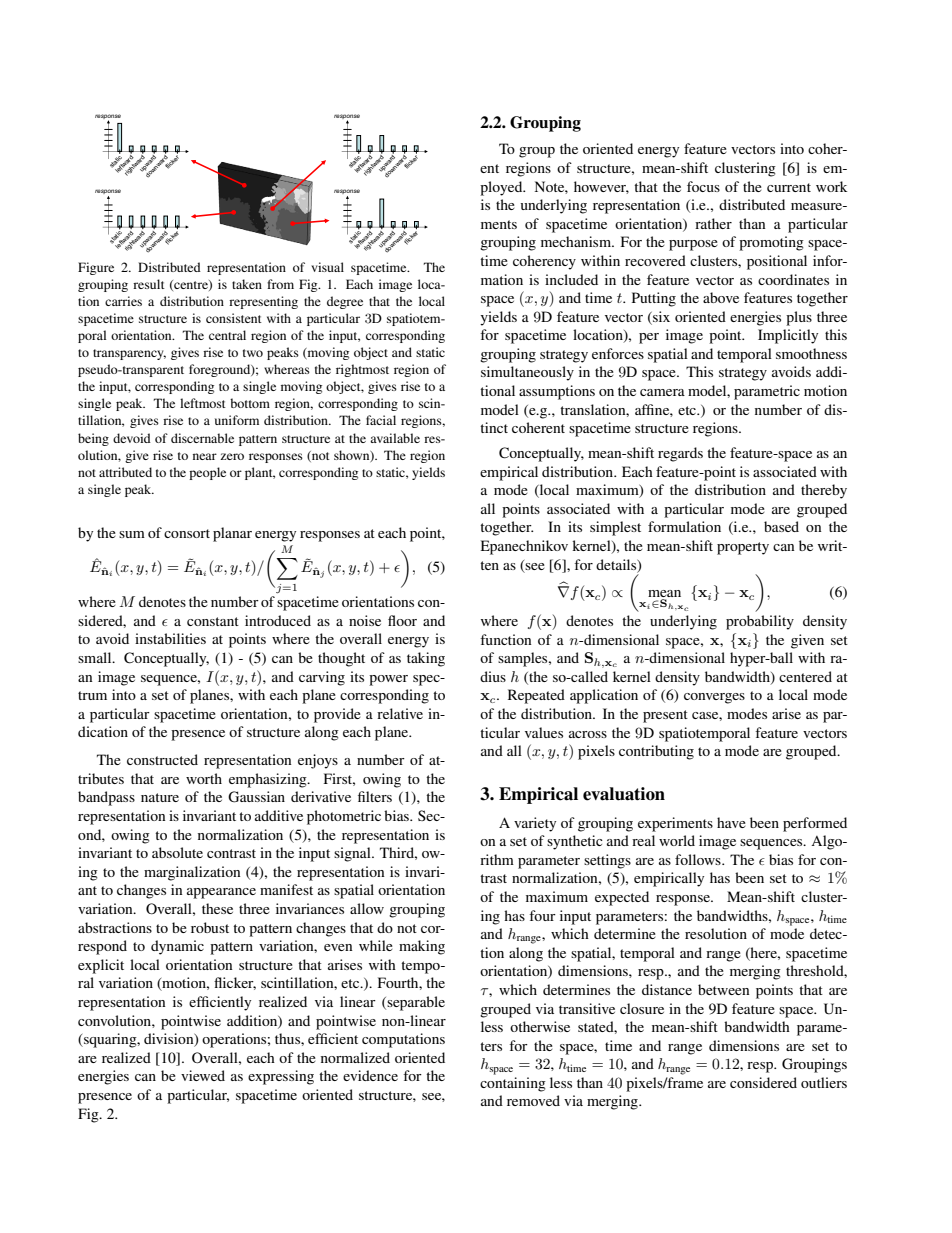  What do you see at coordinates (170, 638) in the screenshot?
I see `instabilities` at bounding box center [170, 638].
